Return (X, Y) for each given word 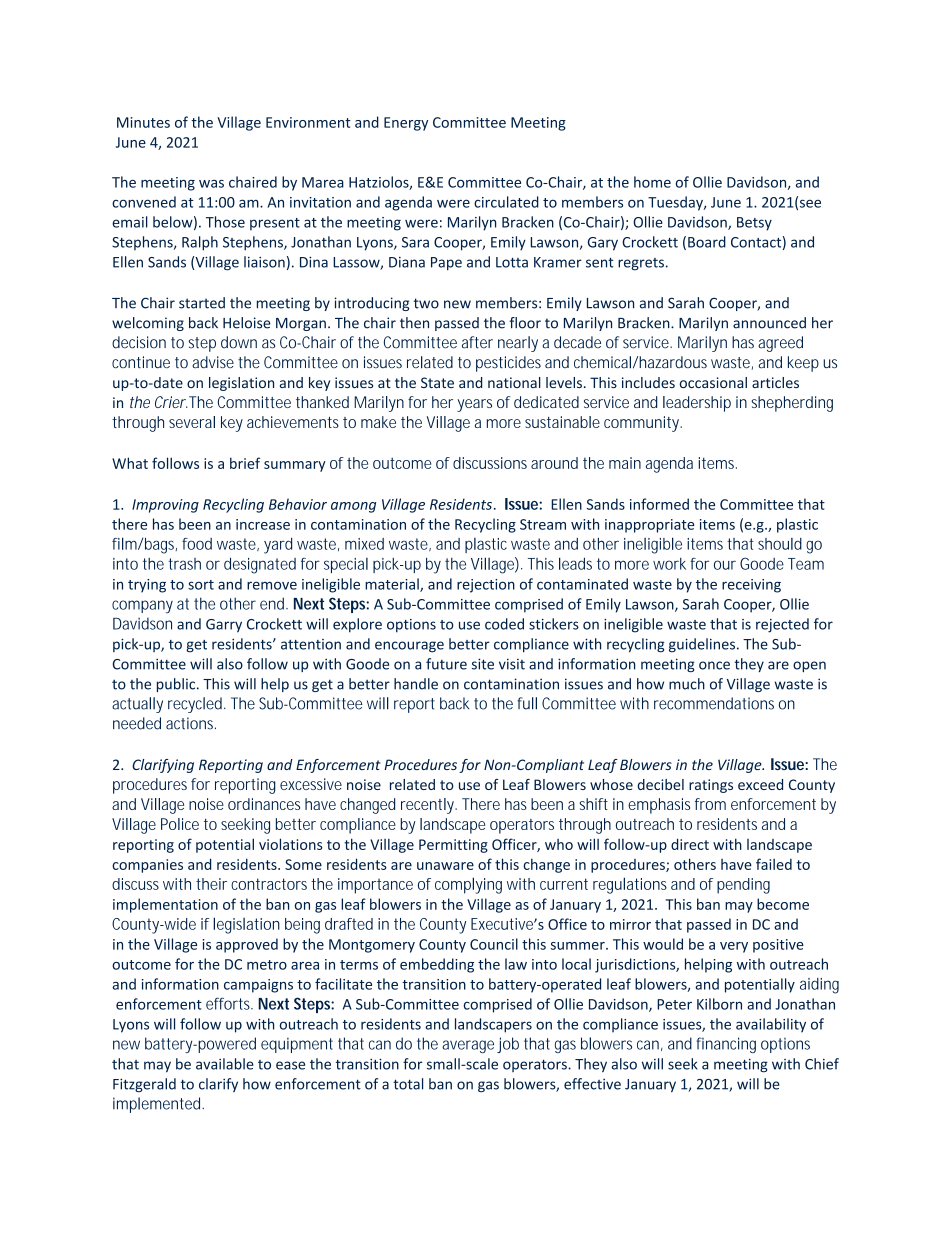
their (211, 884)
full (527, 703)
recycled (196, 705)
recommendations (714, 703)
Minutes (143, 122)
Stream (543, 524)
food (197, 544)
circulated (506, 202)
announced (769, 323)
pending (743, 886)
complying (468, 885)
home (652, 182)
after (477, 342)
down (239, 342)
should (780, 544)
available (225, 1064)
